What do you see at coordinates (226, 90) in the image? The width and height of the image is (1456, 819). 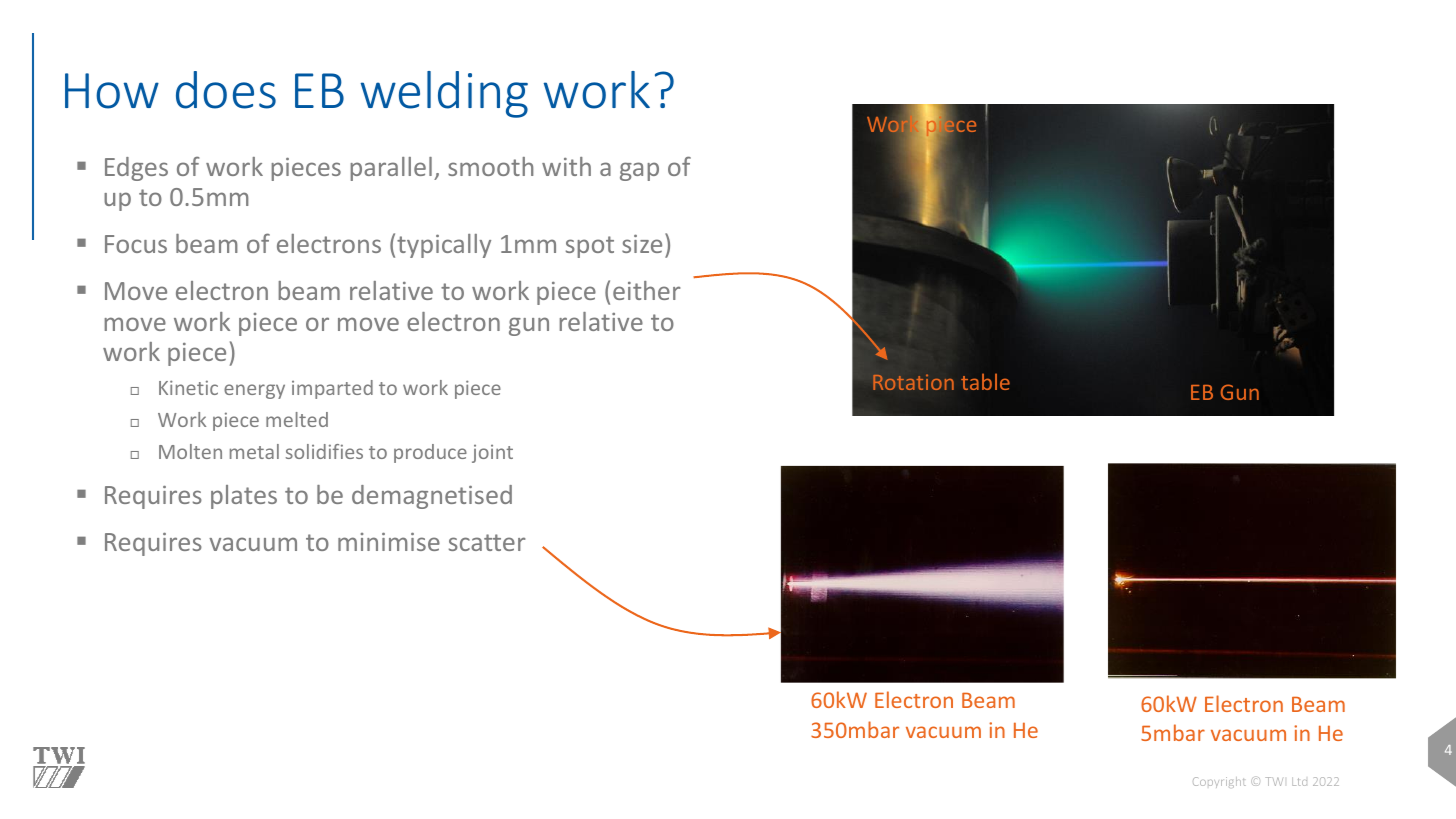 I see `does` at bounding box center [226, 90].
